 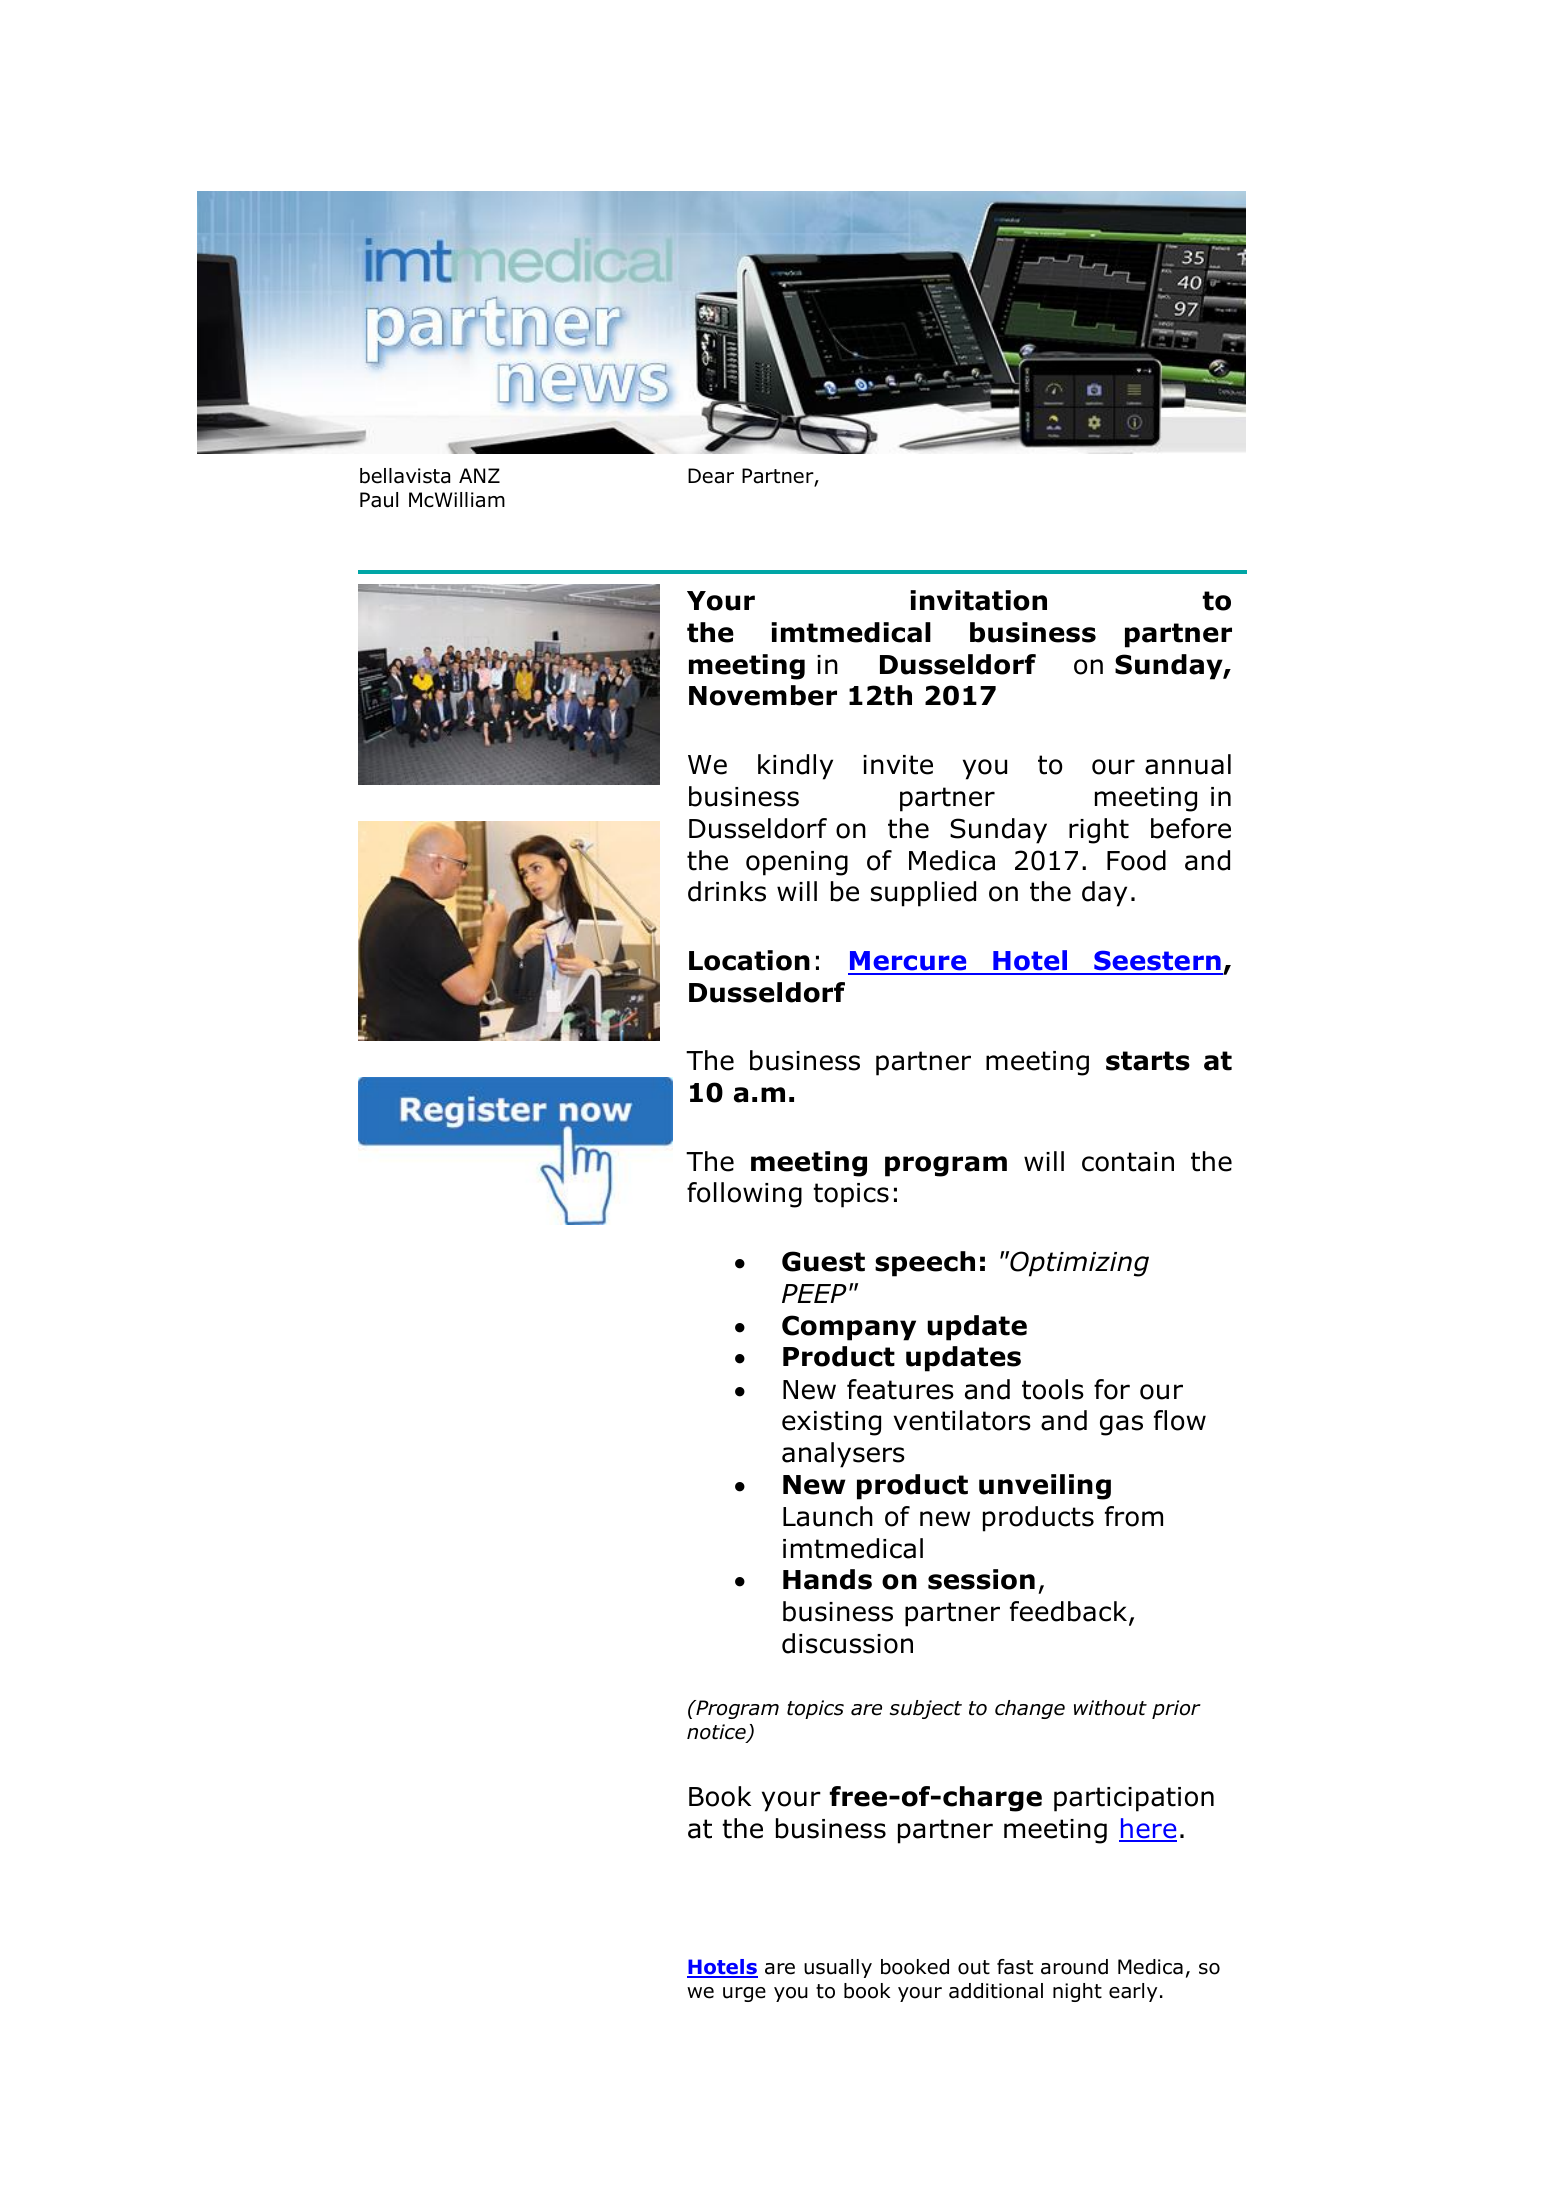 What do you see at coordinates (744, 1195) in the image?
I see `following` at bounding box center [744, 1195].
